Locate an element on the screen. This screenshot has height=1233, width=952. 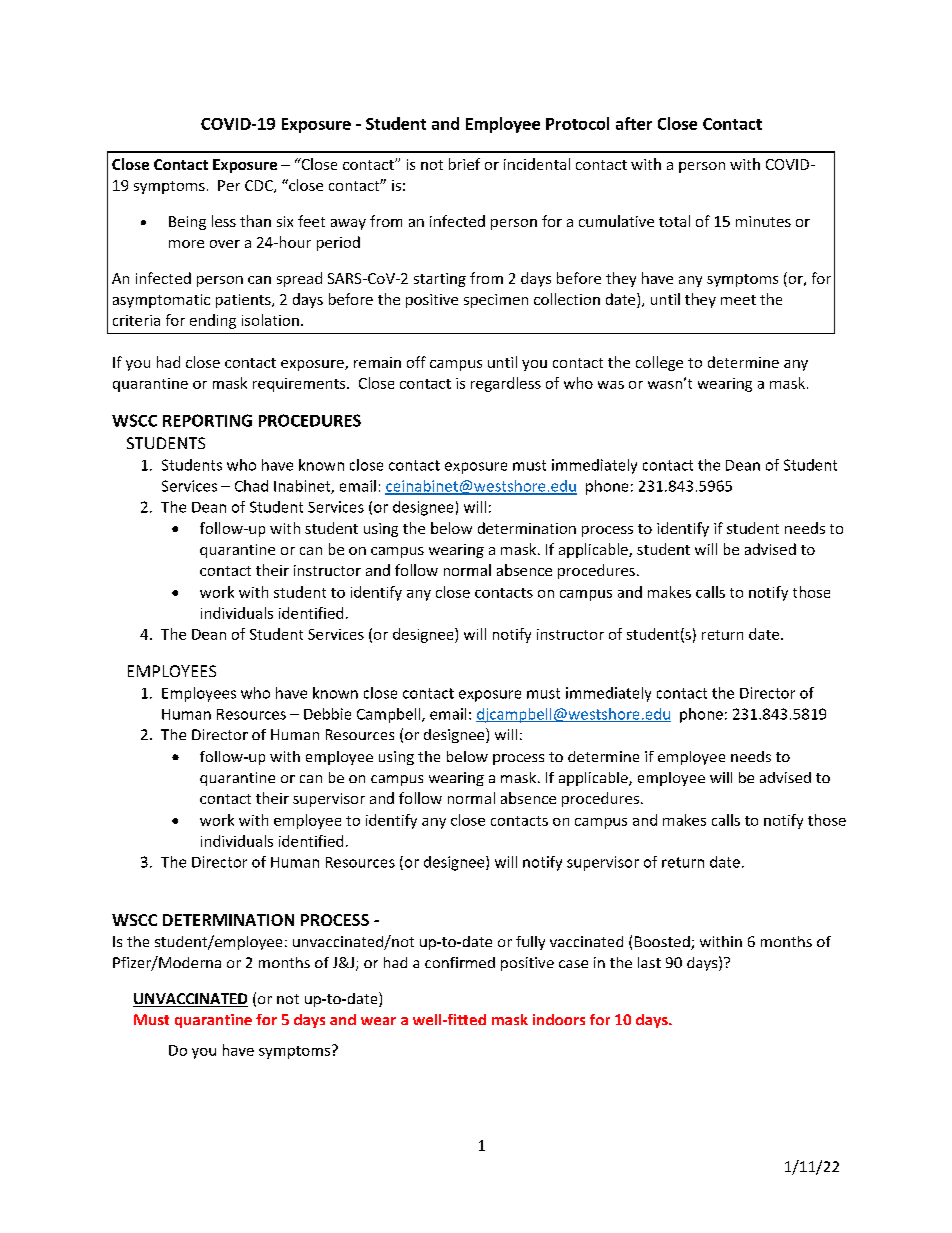
college is located at coordinates (659, 363).
